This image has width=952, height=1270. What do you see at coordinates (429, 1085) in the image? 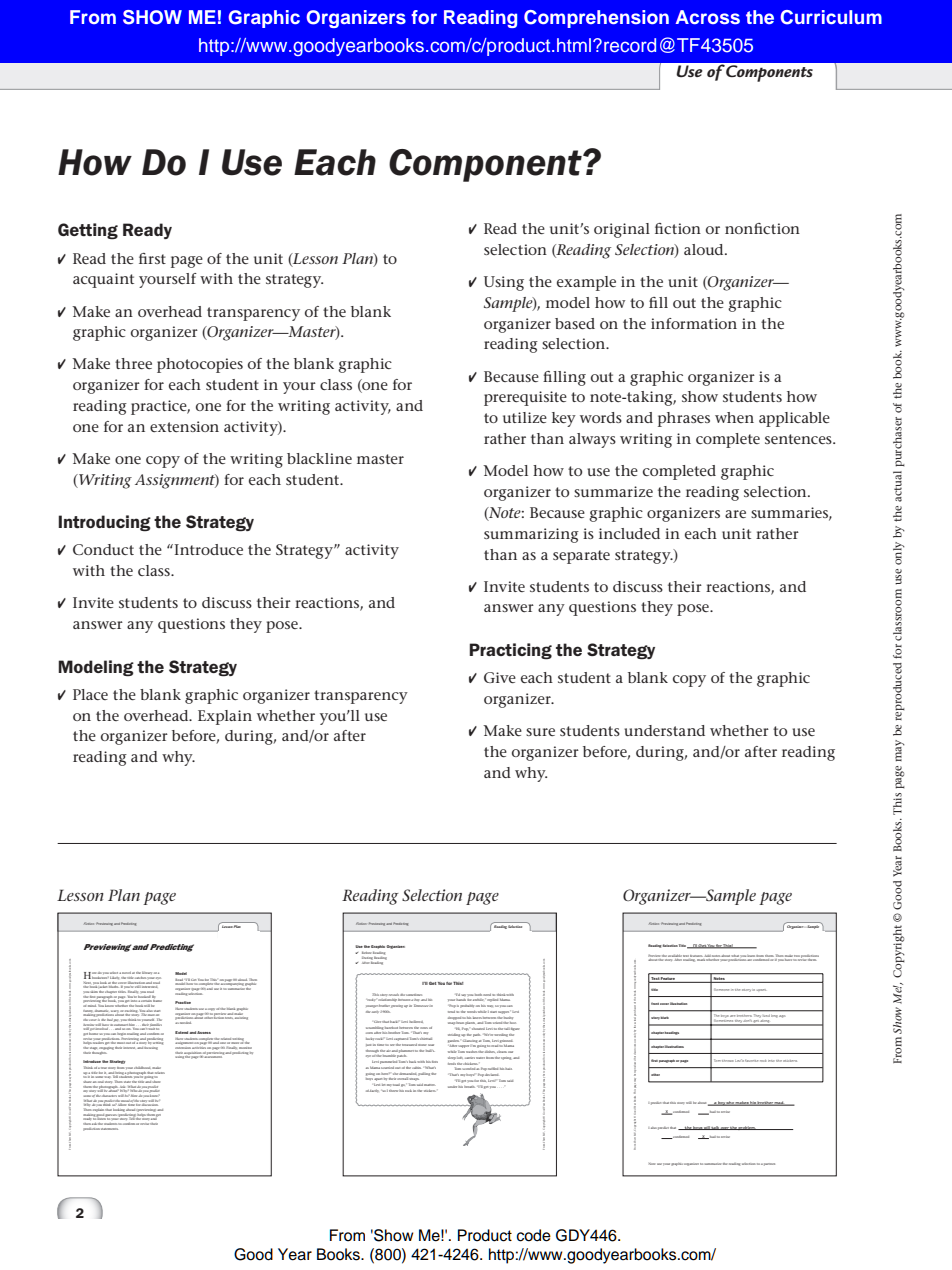
I see `MATTER` at bounding box center [429, 1085].
